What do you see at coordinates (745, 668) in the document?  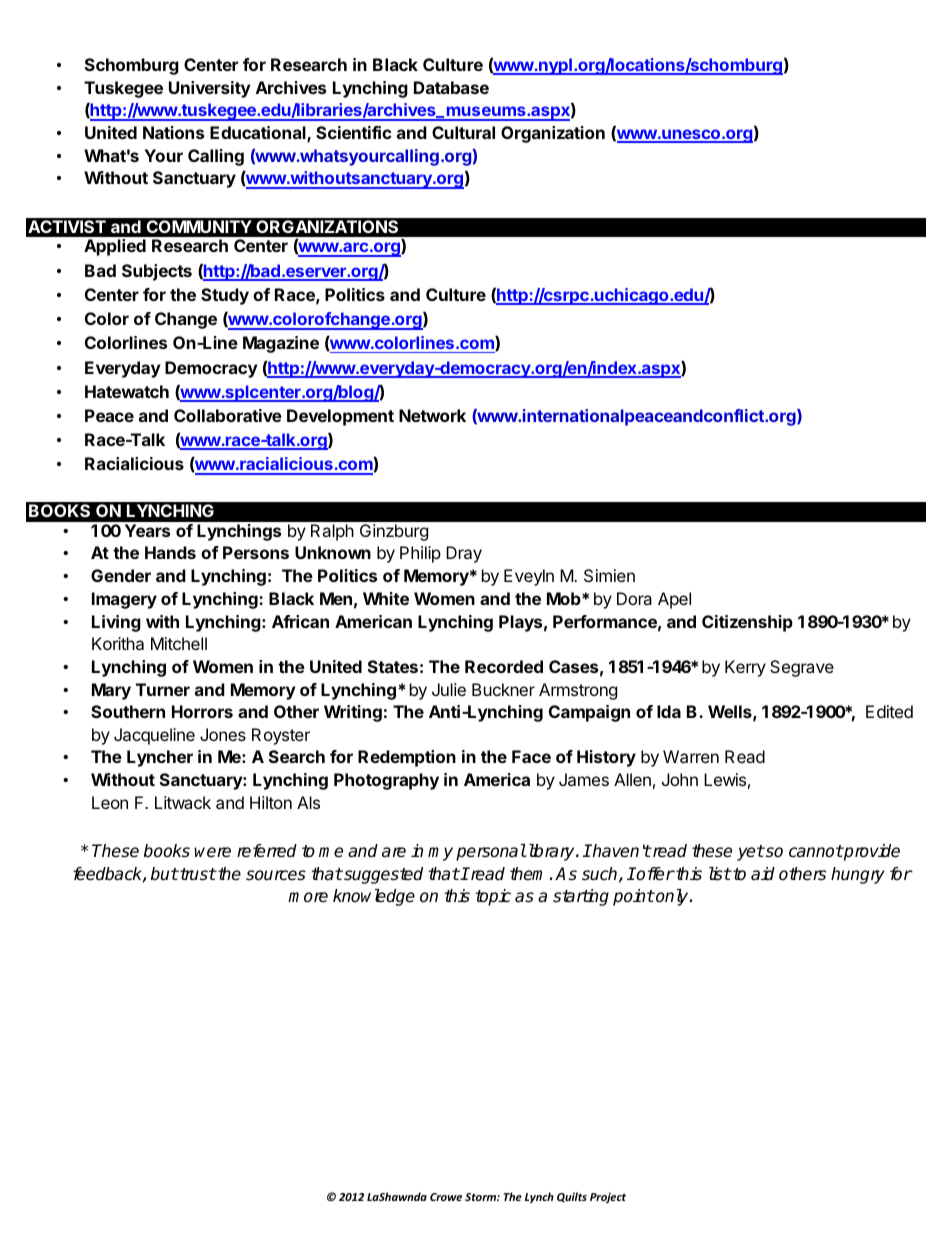 I see `Kerry` at bounding box center [745, 668].
